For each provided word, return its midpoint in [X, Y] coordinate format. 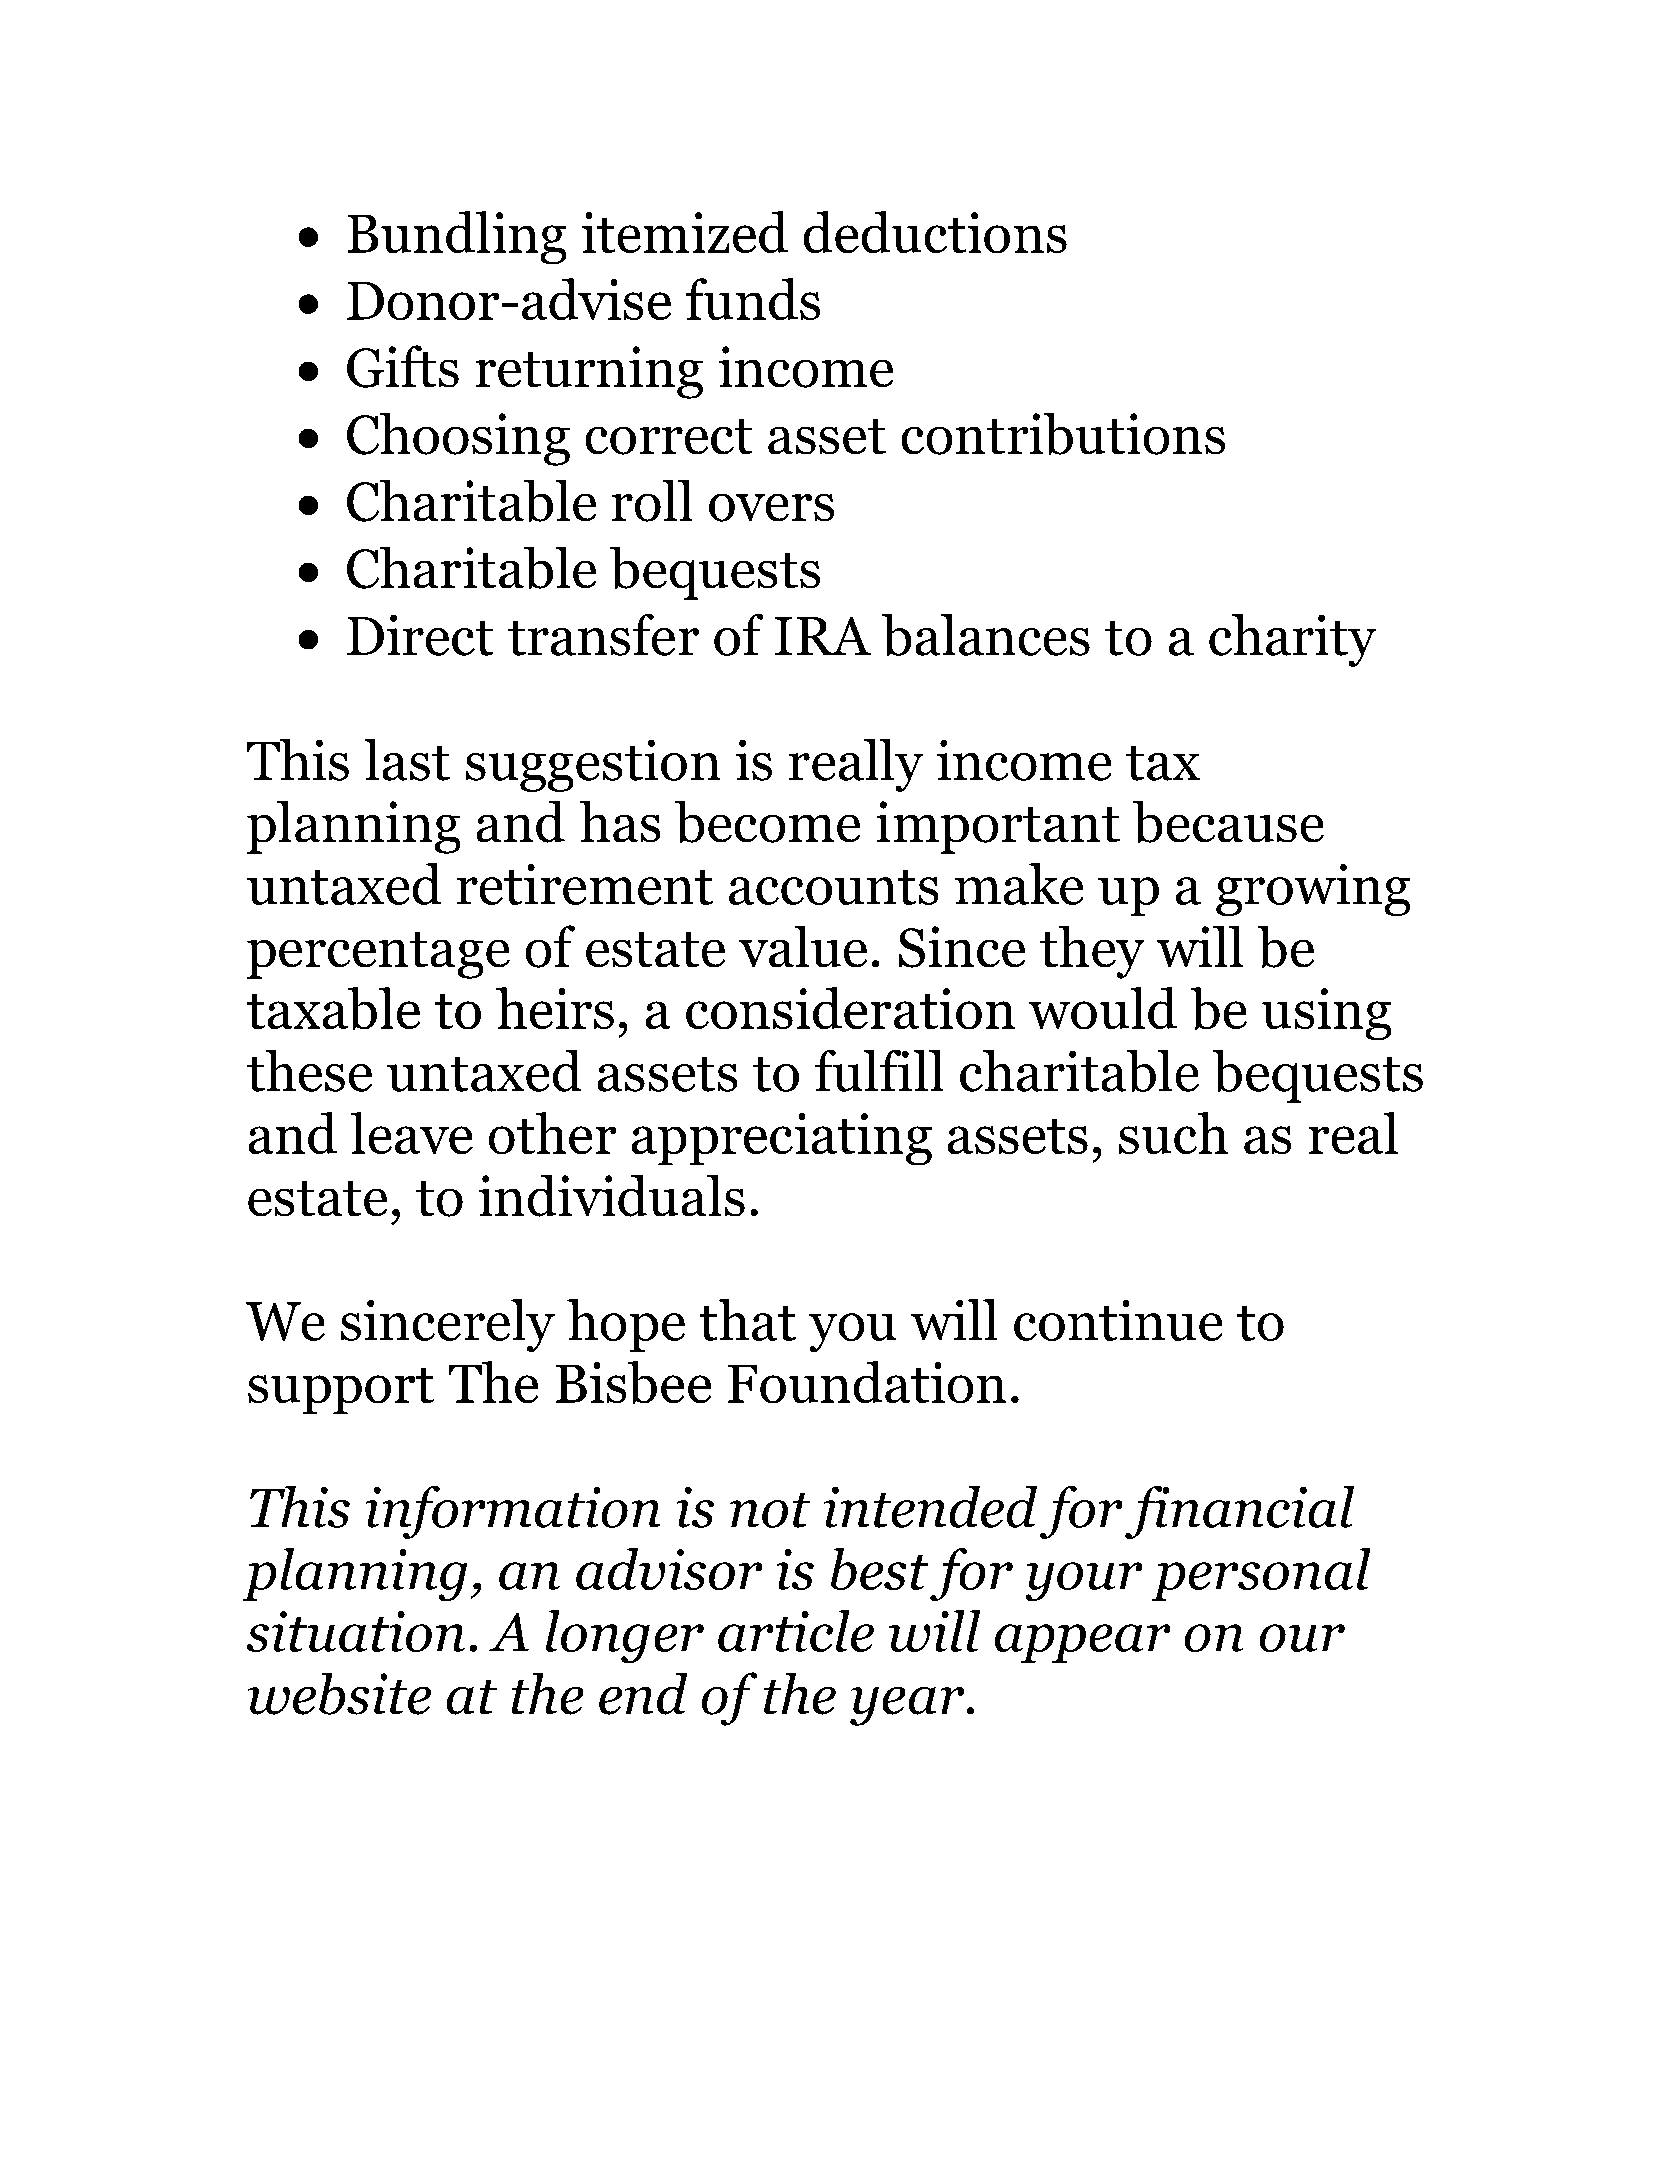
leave [412, 1133]
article [796, 1631]
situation [356, 1631]
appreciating [782, 1139]
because [1228, 822]
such [1173, 1133]
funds [753, 299]
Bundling [457, 237]
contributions [1063, 434]
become [767, 822]
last [407, 760]
